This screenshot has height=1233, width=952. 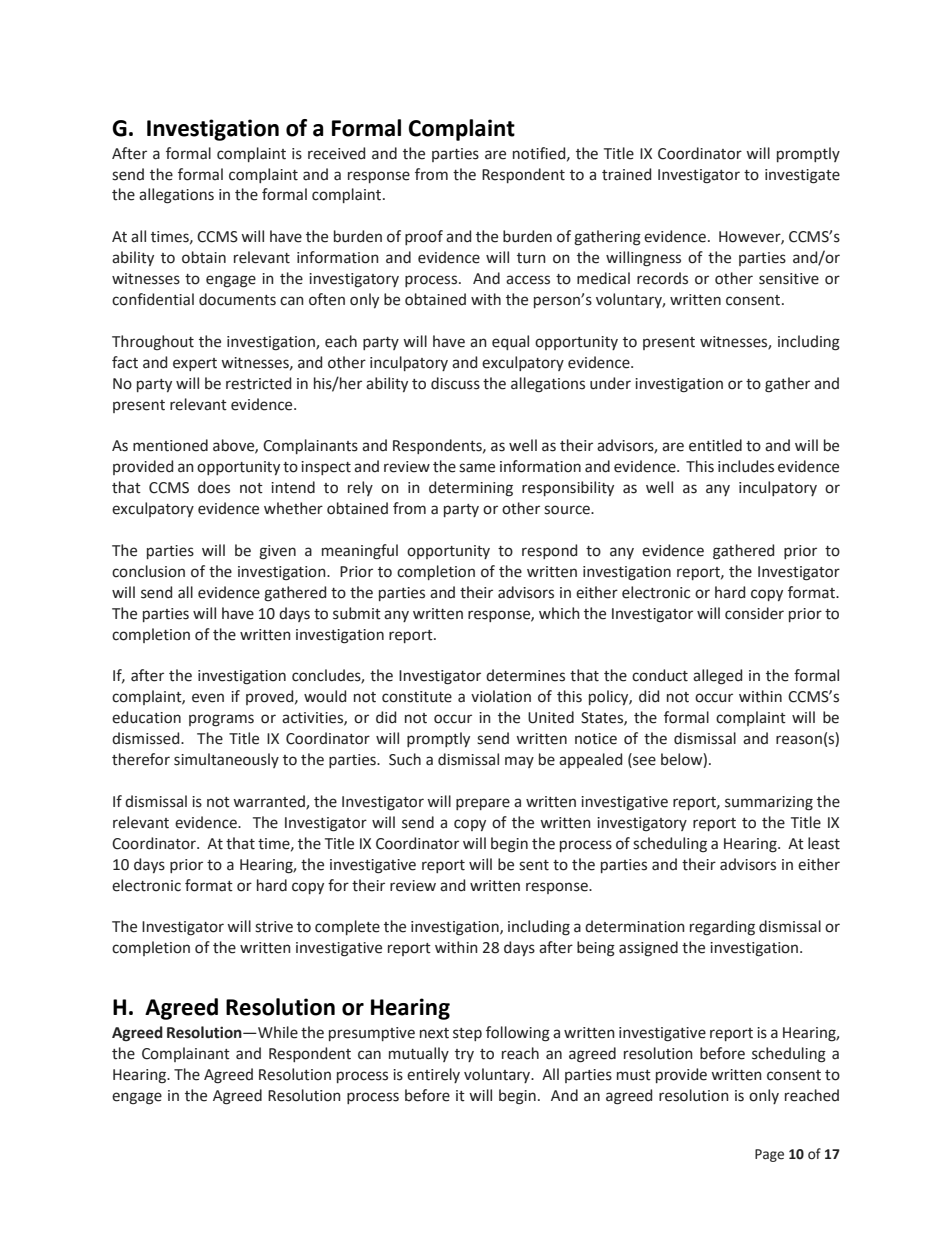 I want to click on investigate, so click(x=802, y=176).
